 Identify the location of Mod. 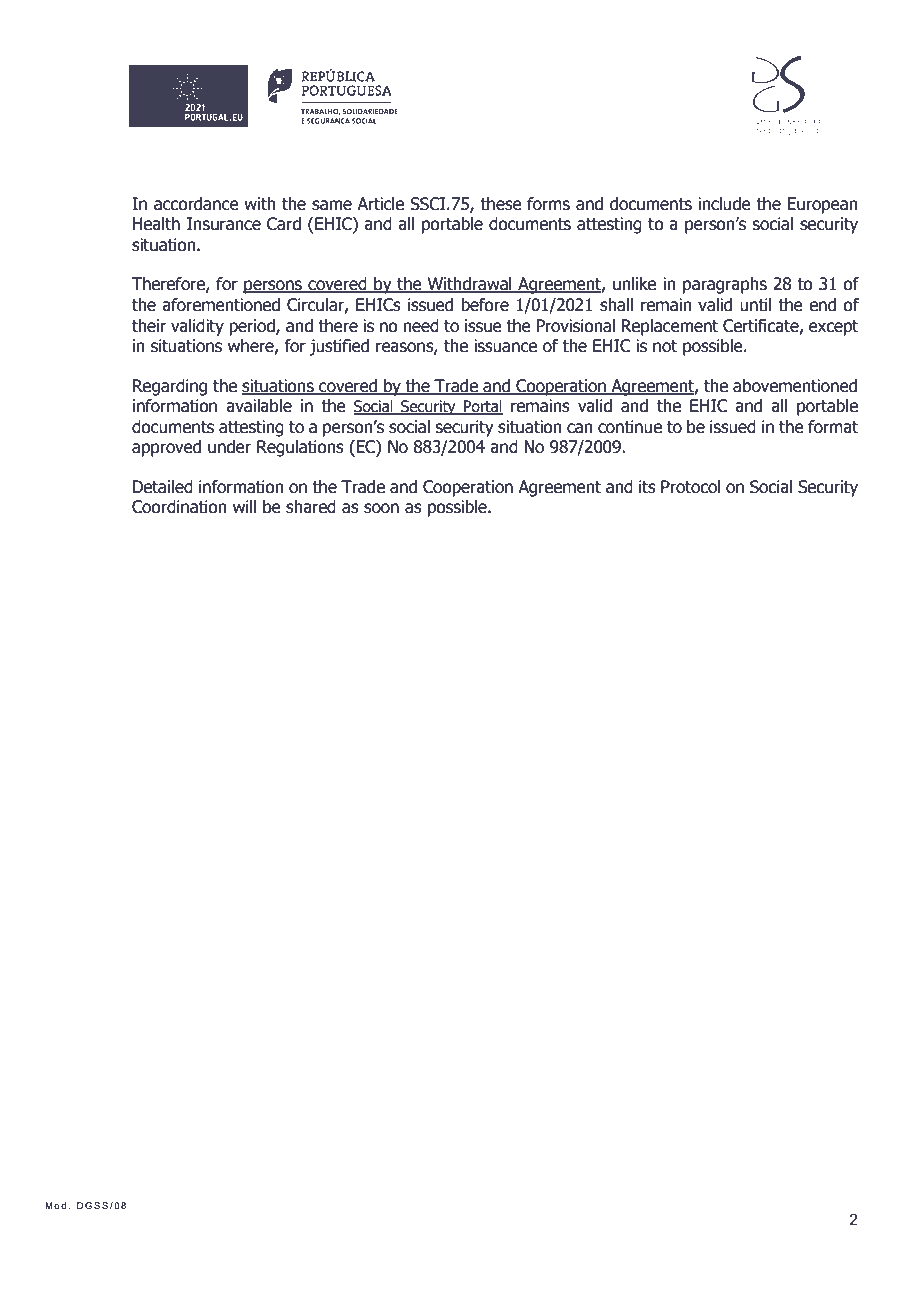
(55, 1205).
